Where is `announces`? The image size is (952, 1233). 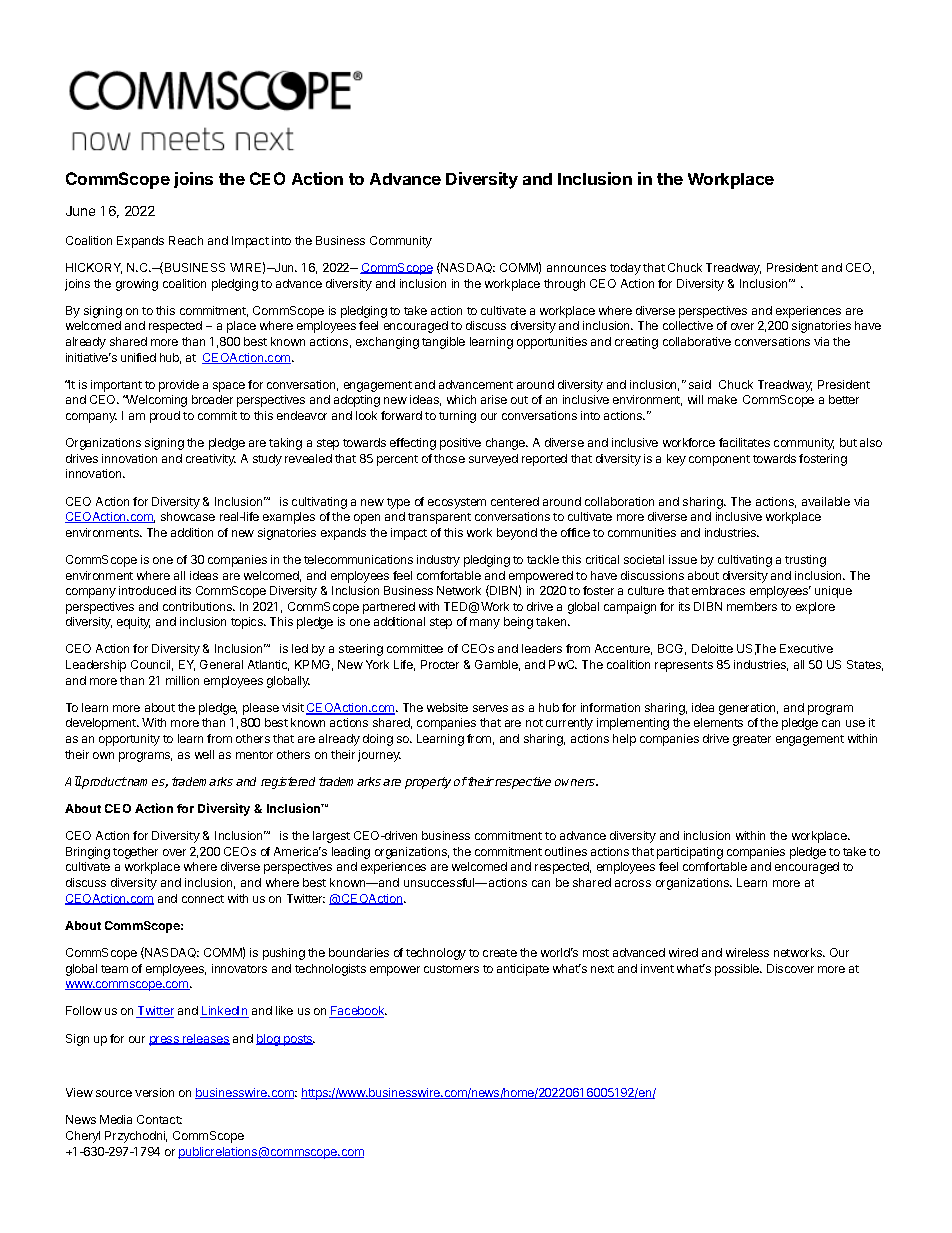 announces is located at coordinates (576, 268).
